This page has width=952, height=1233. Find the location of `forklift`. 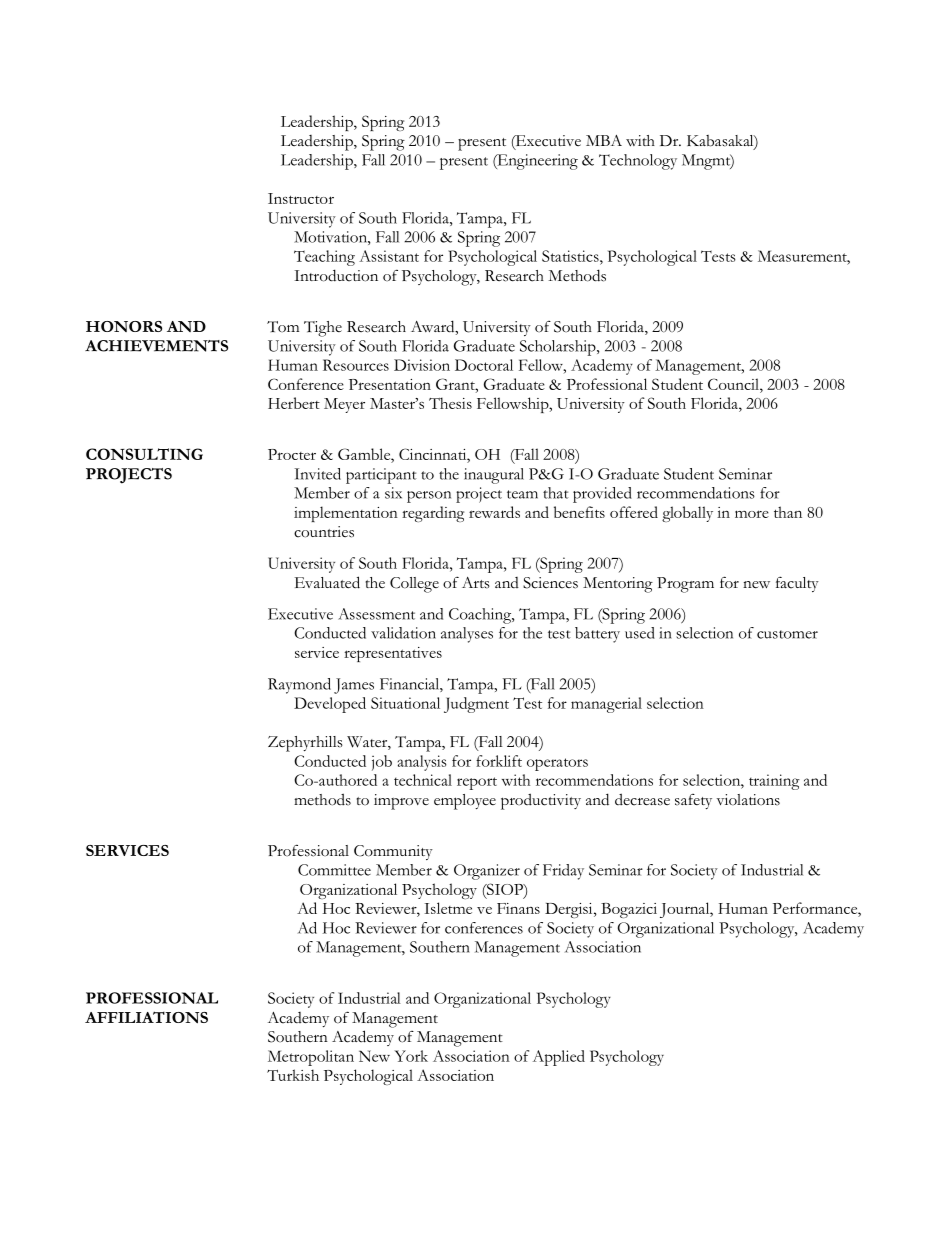

forklift is located at coordinates (499, 761).
